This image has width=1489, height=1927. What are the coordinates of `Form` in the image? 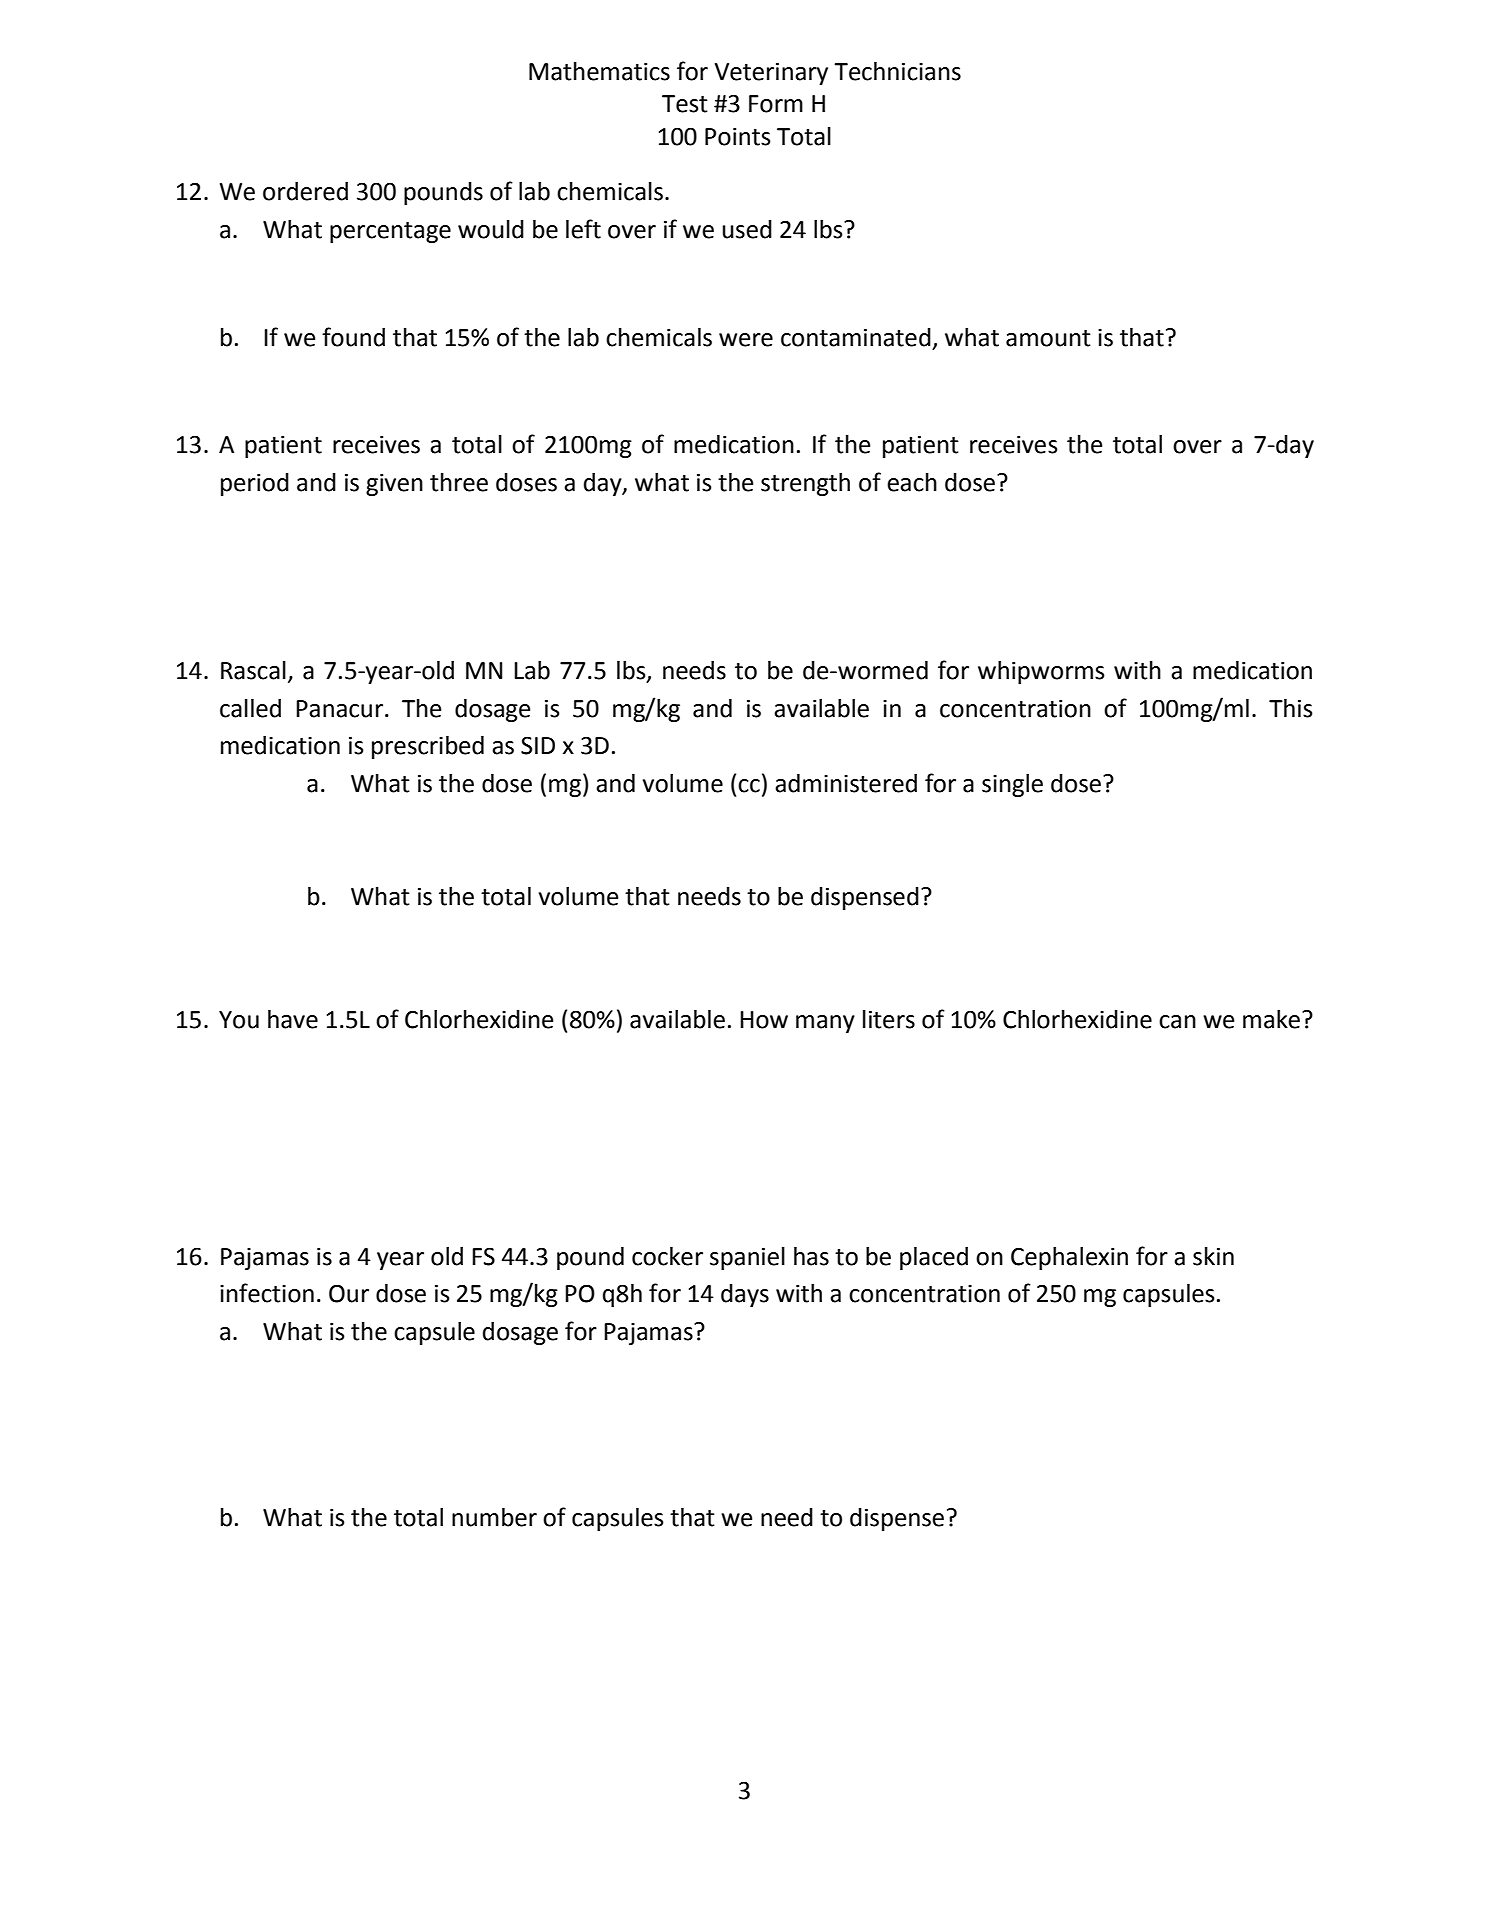 It's located at (776, 104).
